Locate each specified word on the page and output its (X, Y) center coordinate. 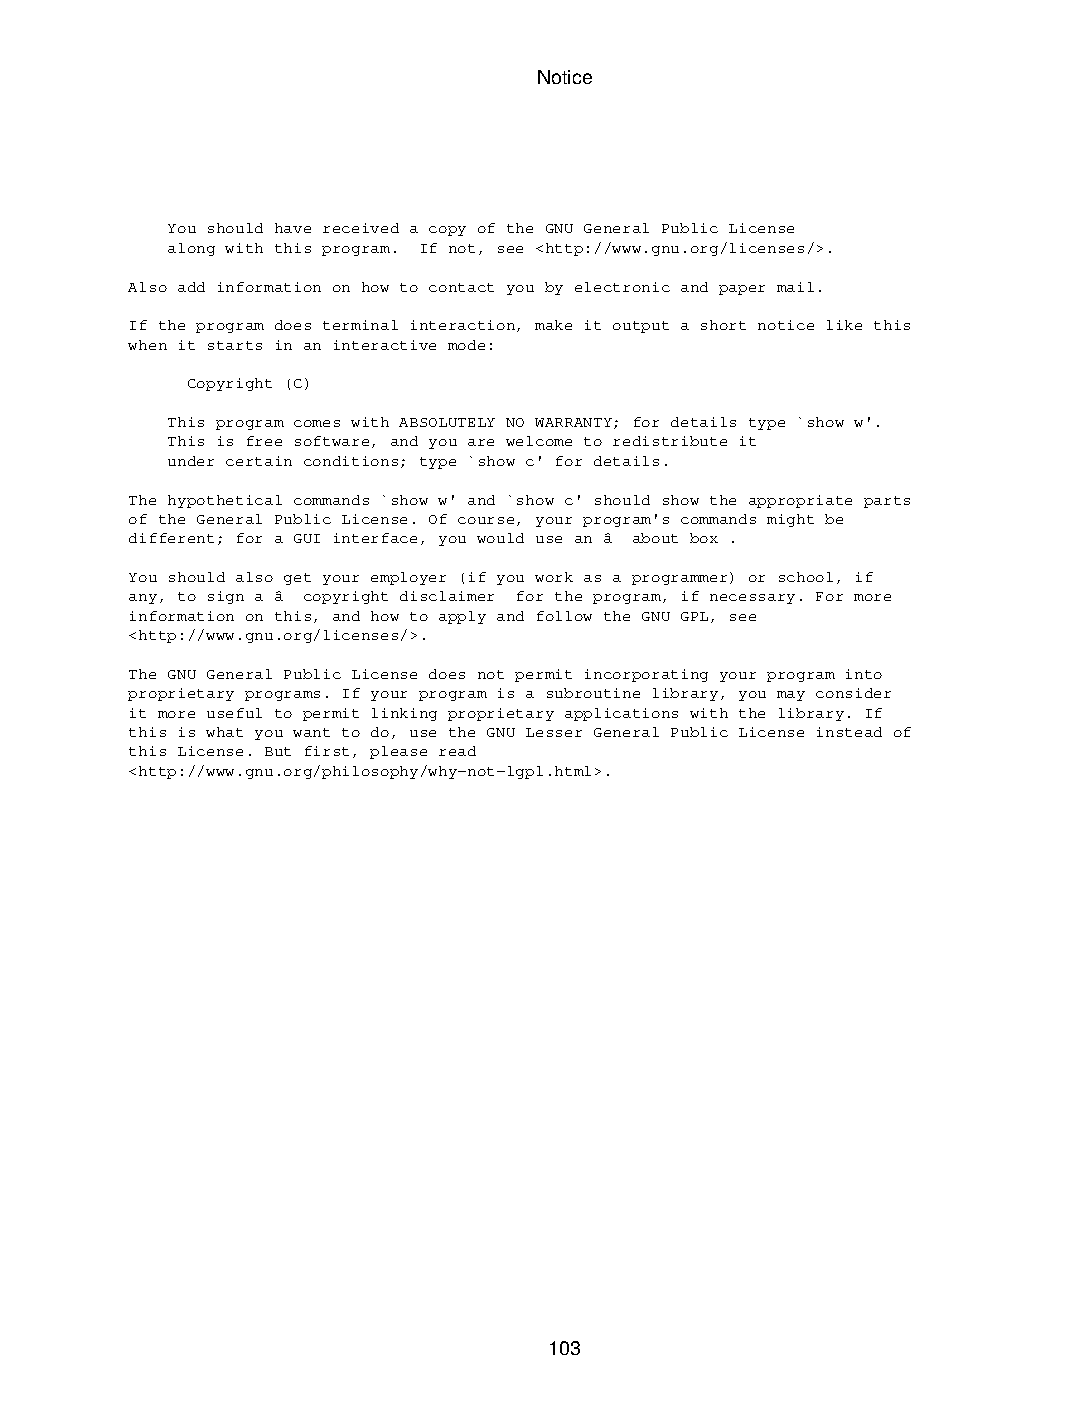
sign (226, 597)
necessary (752, 599)
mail (795, 287)
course (486, 520)
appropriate (800, 501)
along (191, 249)
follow (564, 616)
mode (466, 345)
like (844, 325)
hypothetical (225, 501)
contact (461, 287)
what (224, 732)
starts (235, 345)
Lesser (554, 732)
